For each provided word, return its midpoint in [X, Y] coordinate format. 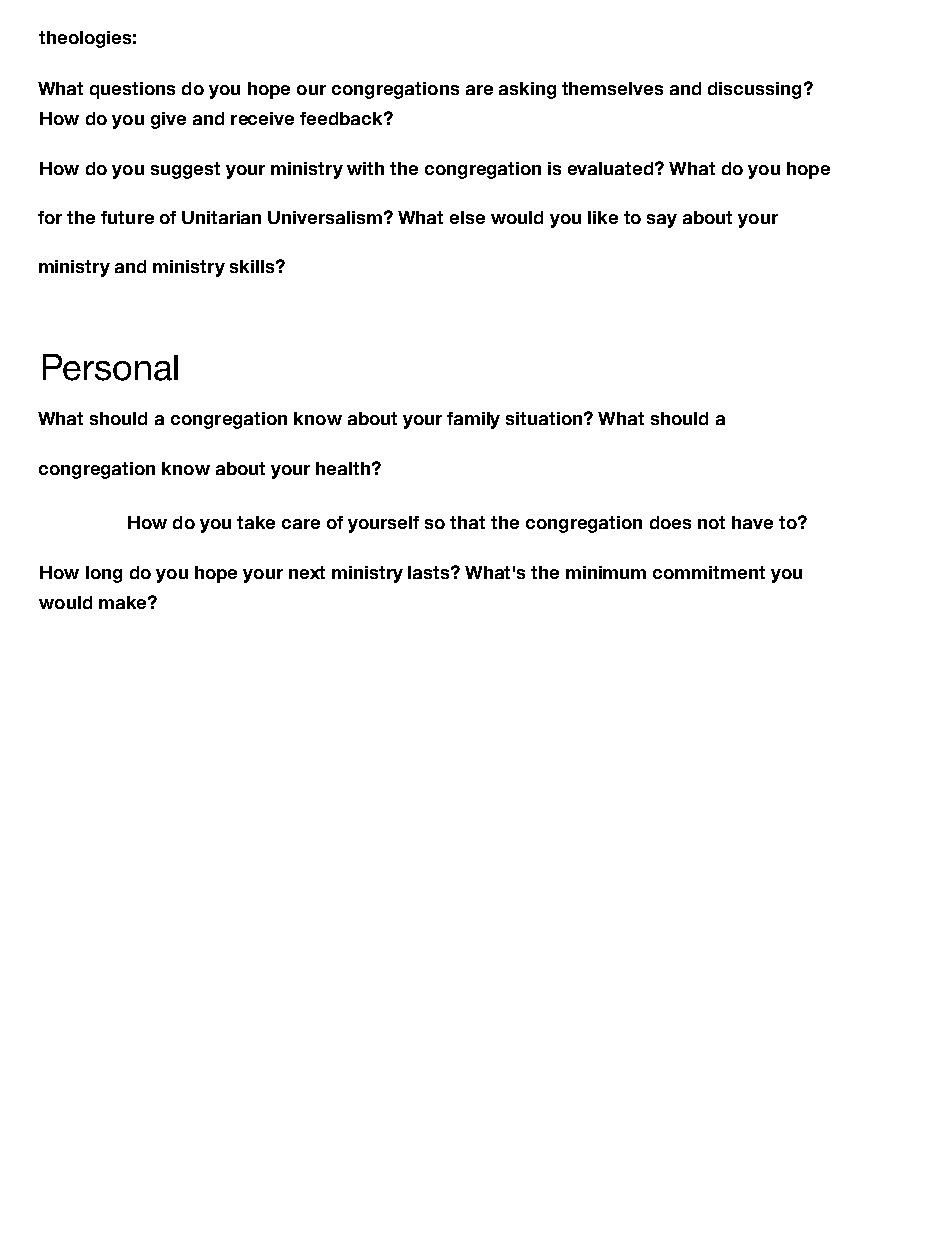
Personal [110, 367]
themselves [612, 88]
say [662, 221]
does [670, 522]
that [467, 522]
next [307, 572]
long [104, 574]
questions [132, 90]
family [473, 420]
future [127, 217]
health [343, 468]
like [603, 217]
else [467, 217]
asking [527, 90]
